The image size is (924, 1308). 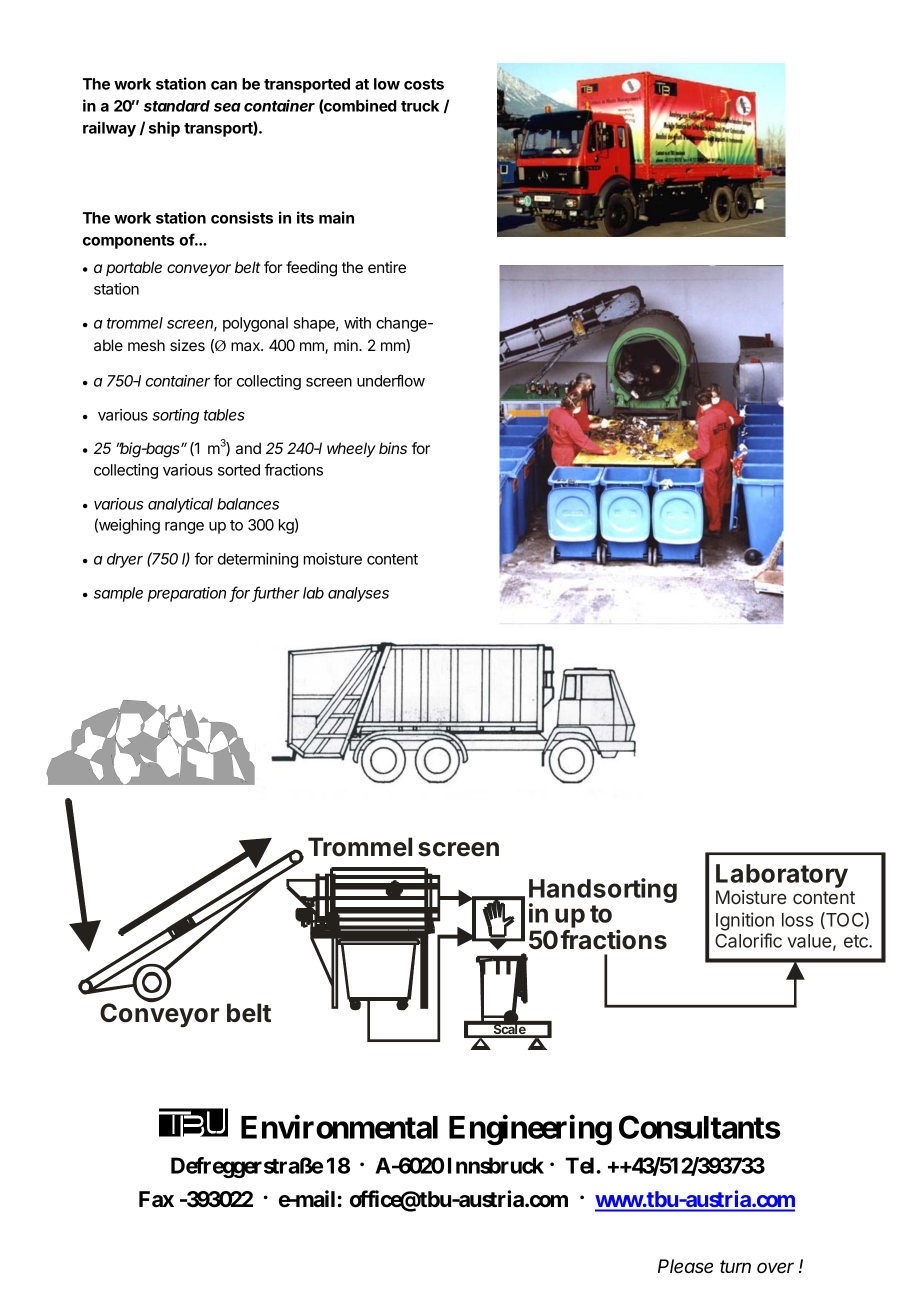 What do you see at coordinates (748, 940) in the page?
I see `Calorific` at bounding box center [748, 940].
